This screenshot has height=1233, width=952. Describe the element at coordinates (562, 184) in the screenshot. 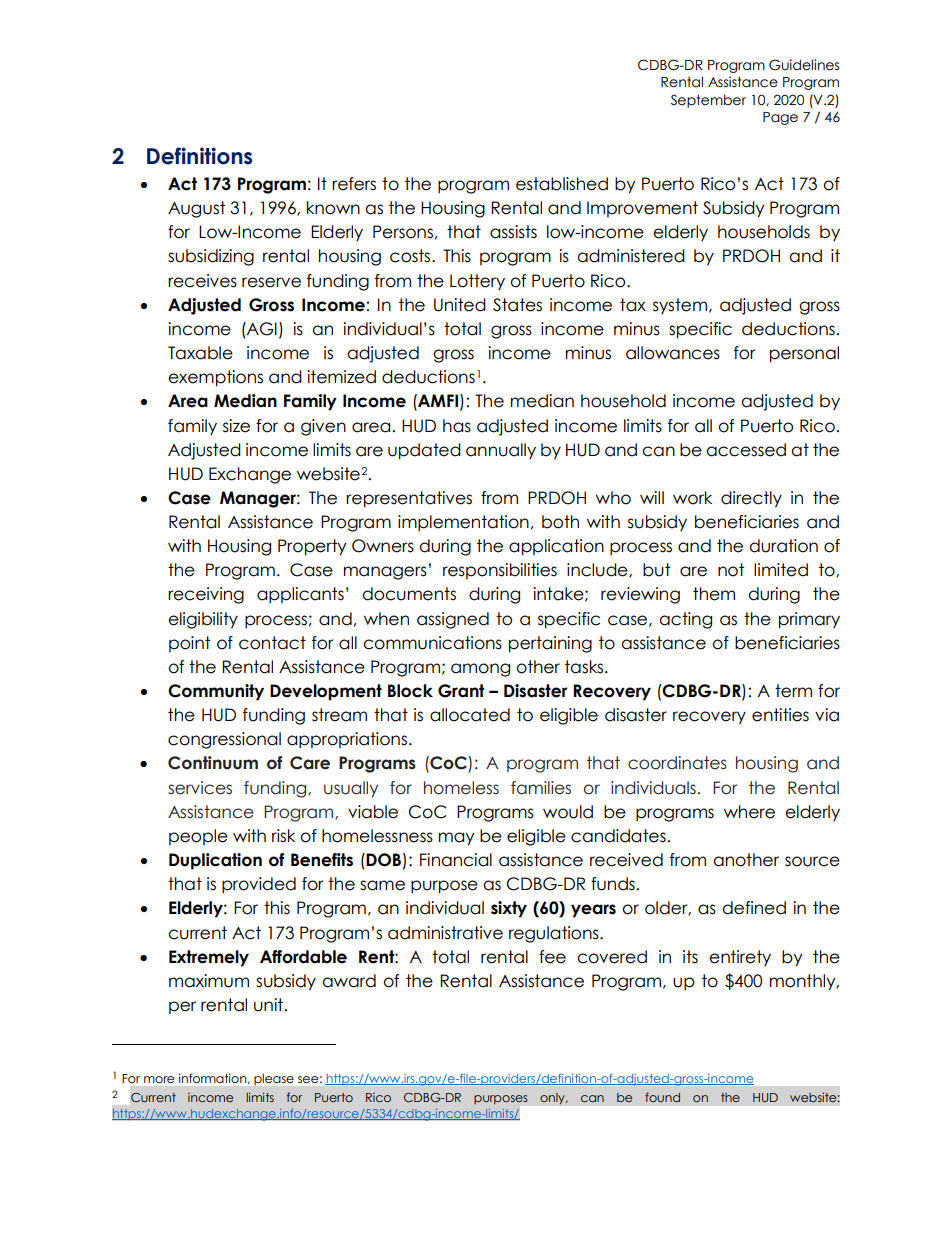

I see `established` at that location.
